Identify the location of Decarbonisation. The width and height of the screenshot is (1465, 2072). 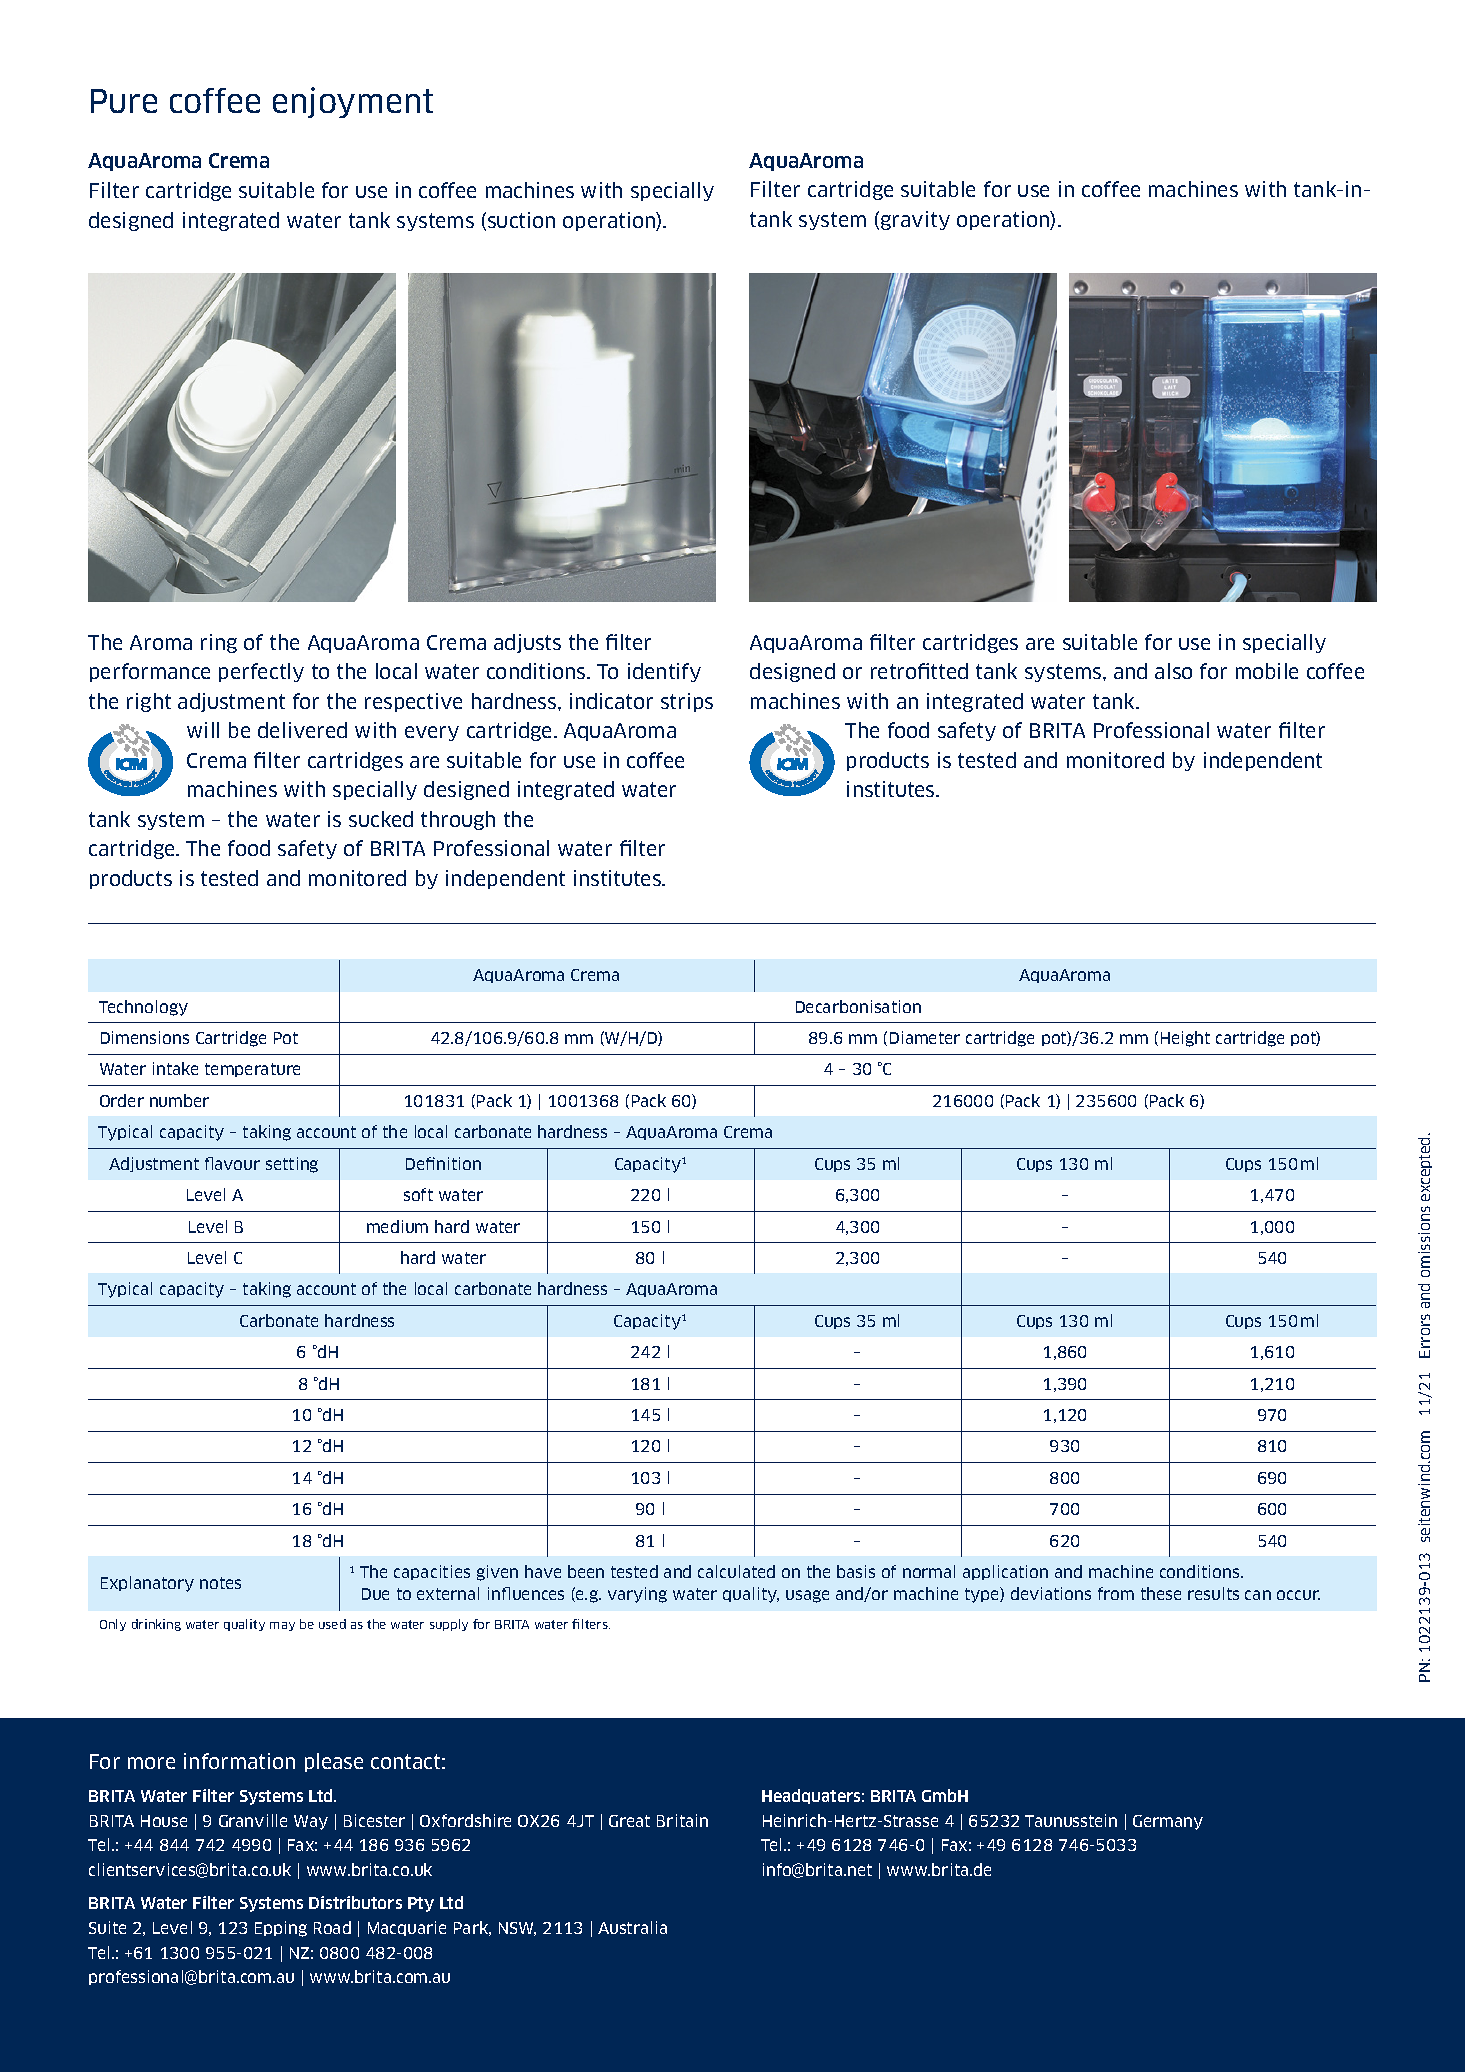
(858, 1006).
